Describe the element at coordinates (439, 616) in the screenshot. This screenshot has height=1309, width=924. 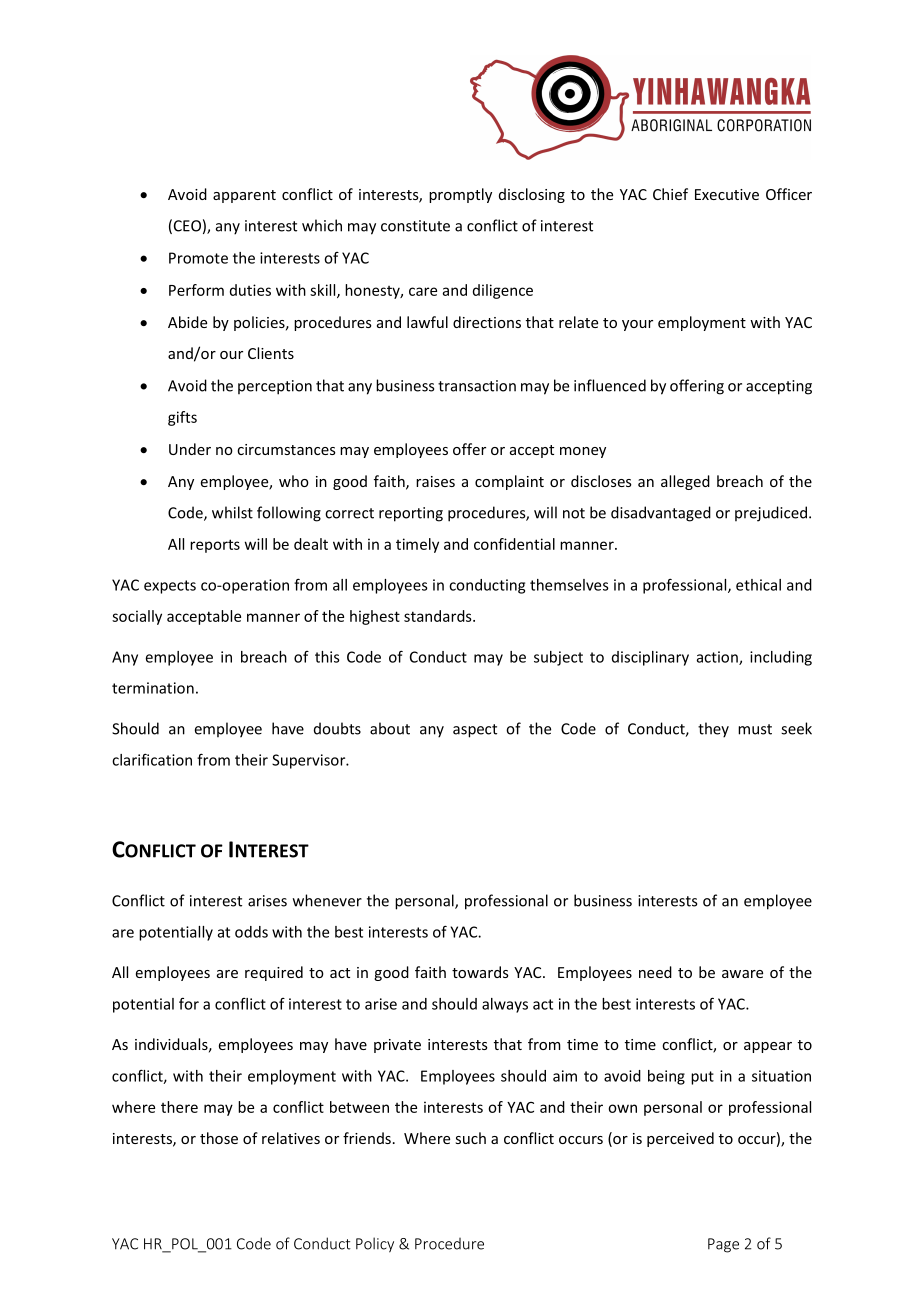
I see `standards` at that location.
